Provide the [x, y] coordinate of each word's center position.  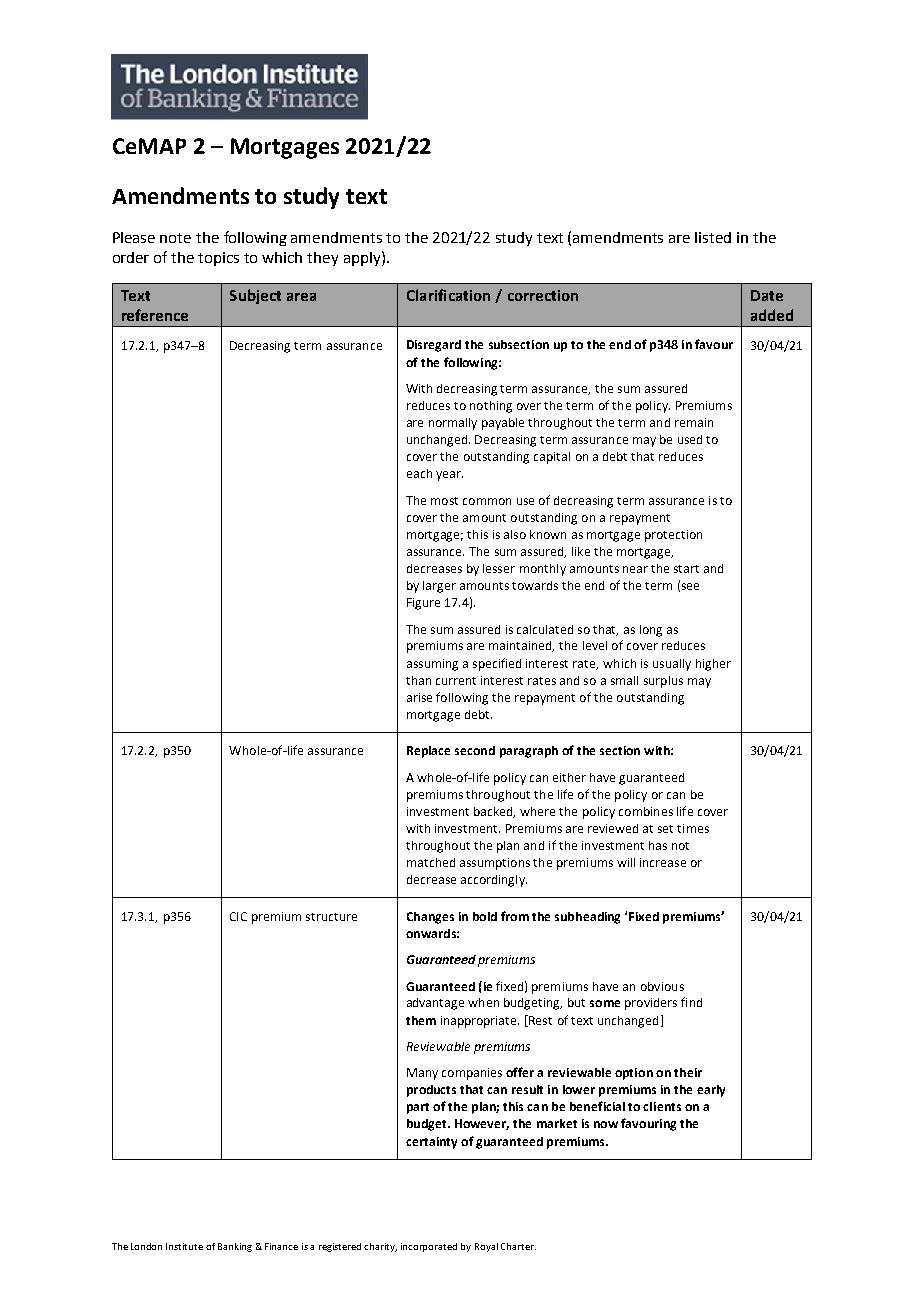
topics [218, 259]
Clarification [448, 295]
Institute [184, 1246]
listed [713, 237]
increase [663, 862]
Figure [423, 604]
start [686, 569]
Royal [486, 1247]
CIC [238, 916]
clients [662, 1106]
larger [439, 587]
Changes [430, 918]
